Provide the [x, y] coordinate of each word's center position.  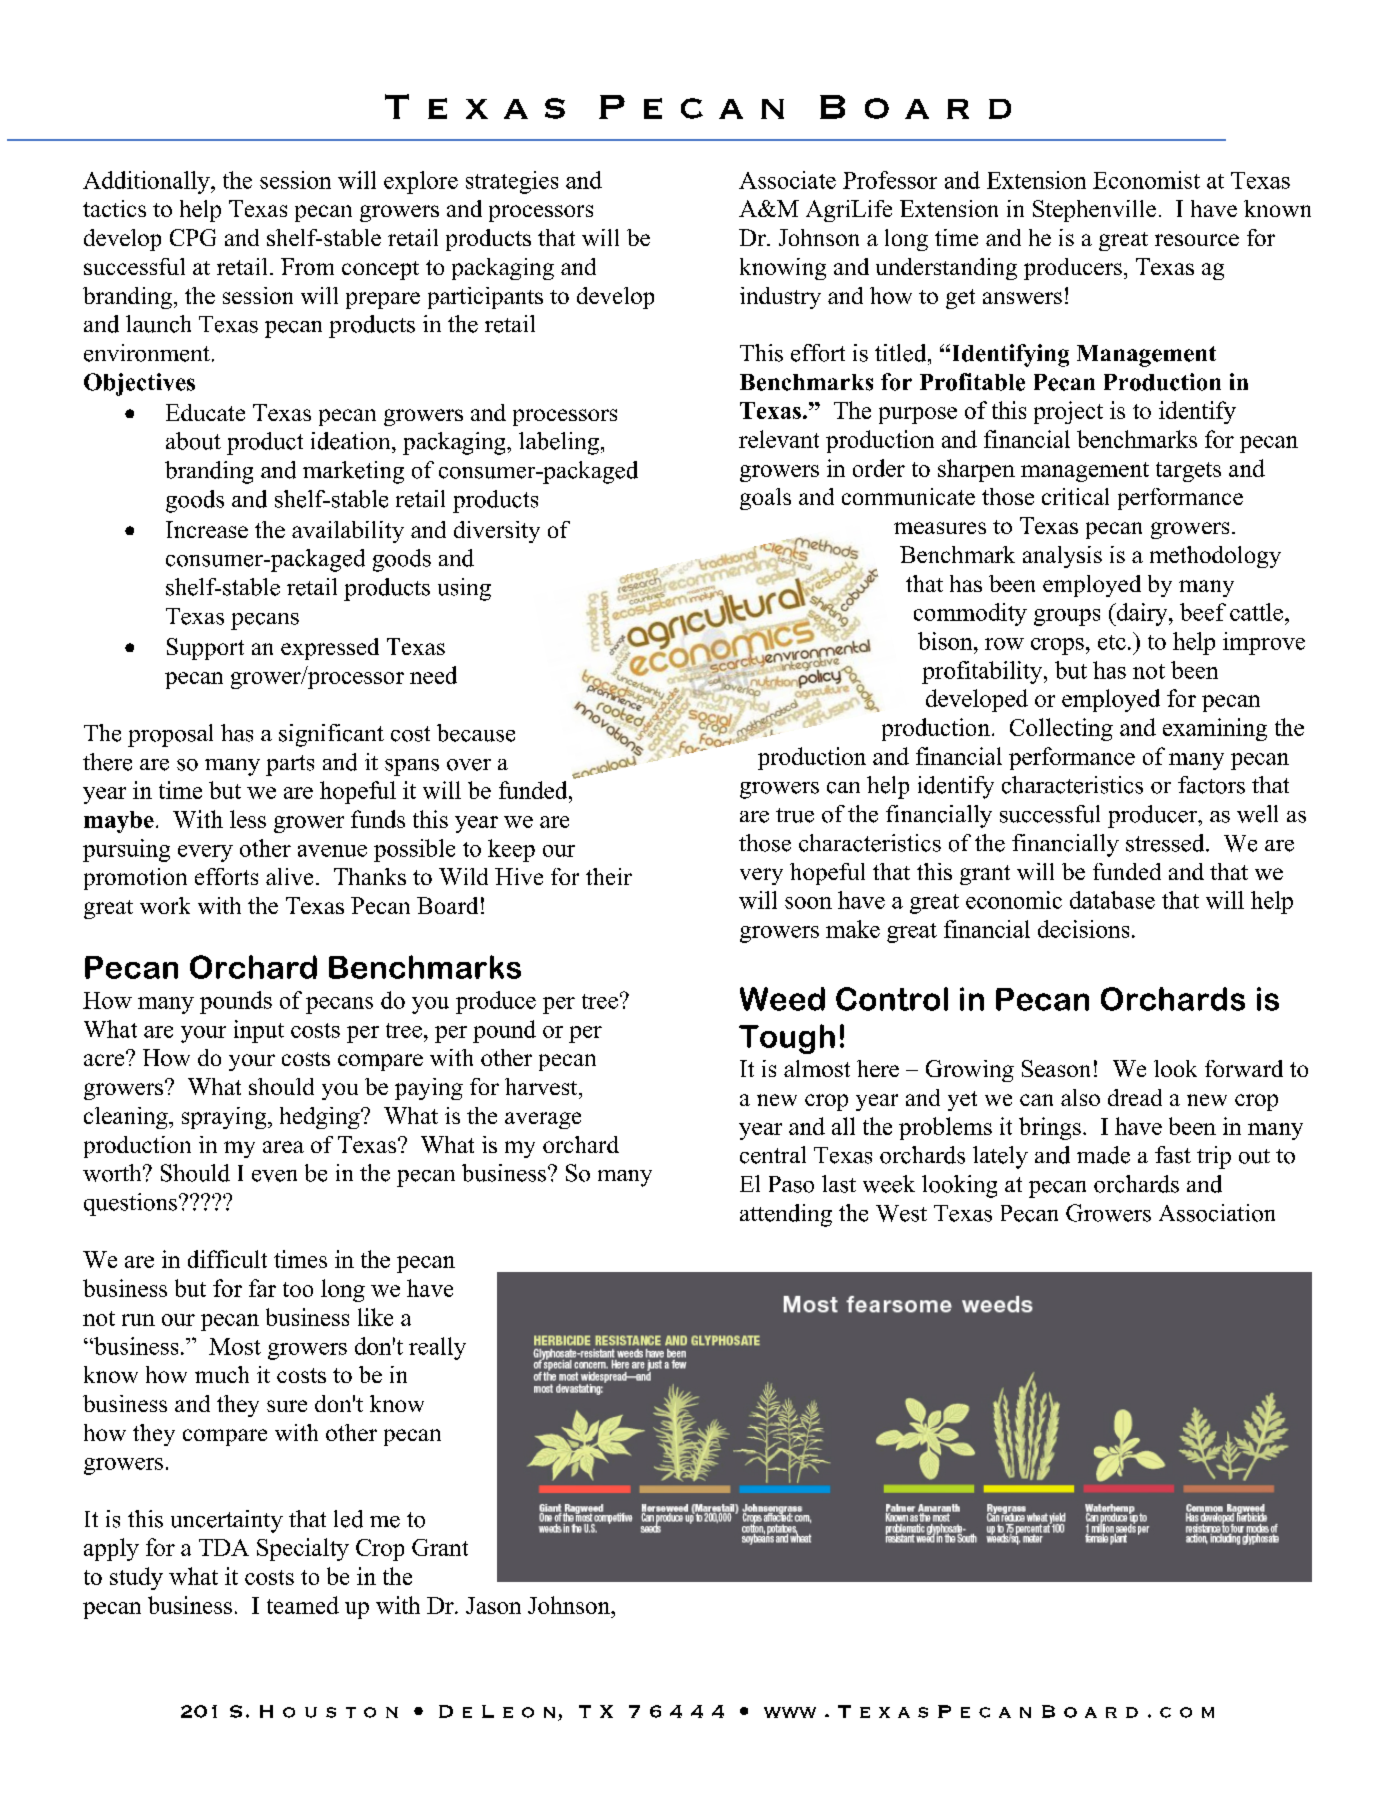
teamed [303, 1605]
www [790, 1712]
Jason [493, 1605]
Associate [787, 180]
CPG [193, 237]
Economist [1146, 180]
